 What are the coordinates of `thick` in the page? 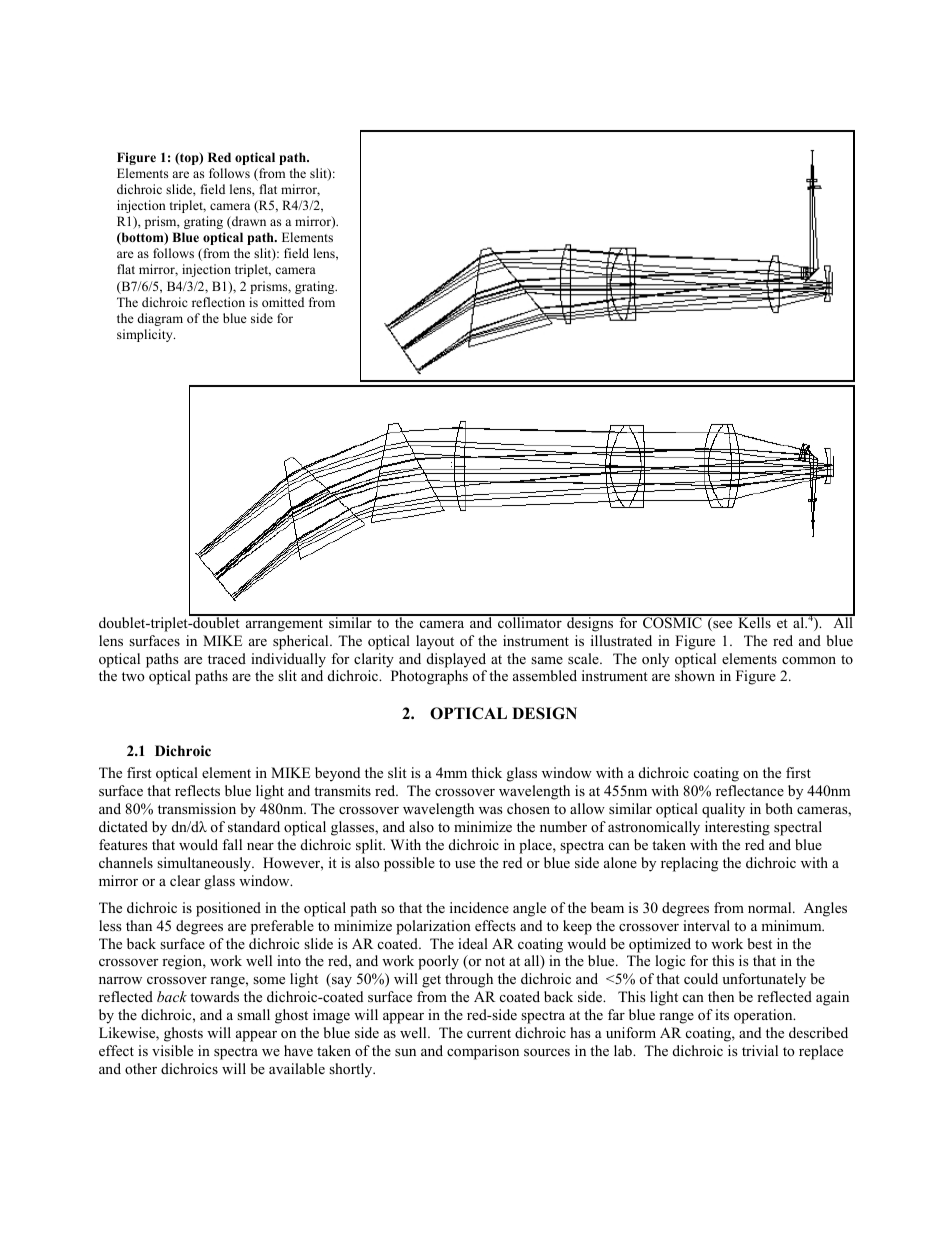 It's located at (486, 772).
